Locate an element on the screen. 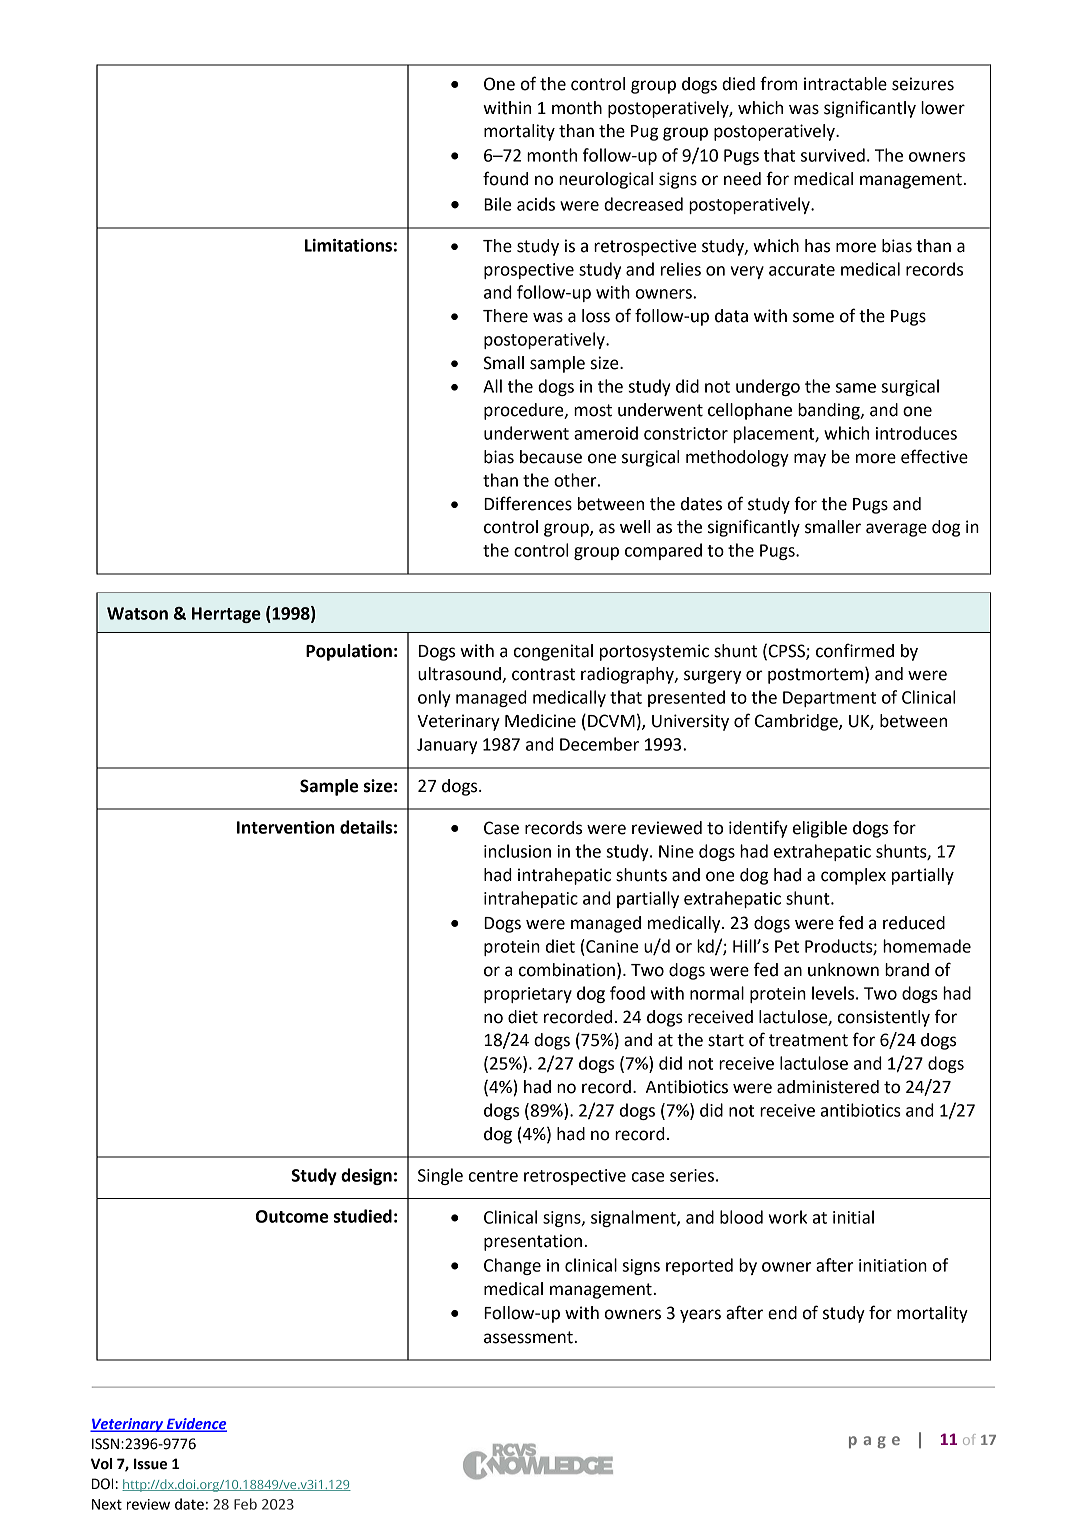 The image size is (1087, 1538). Limitations is located at coordinates (348, 245).
